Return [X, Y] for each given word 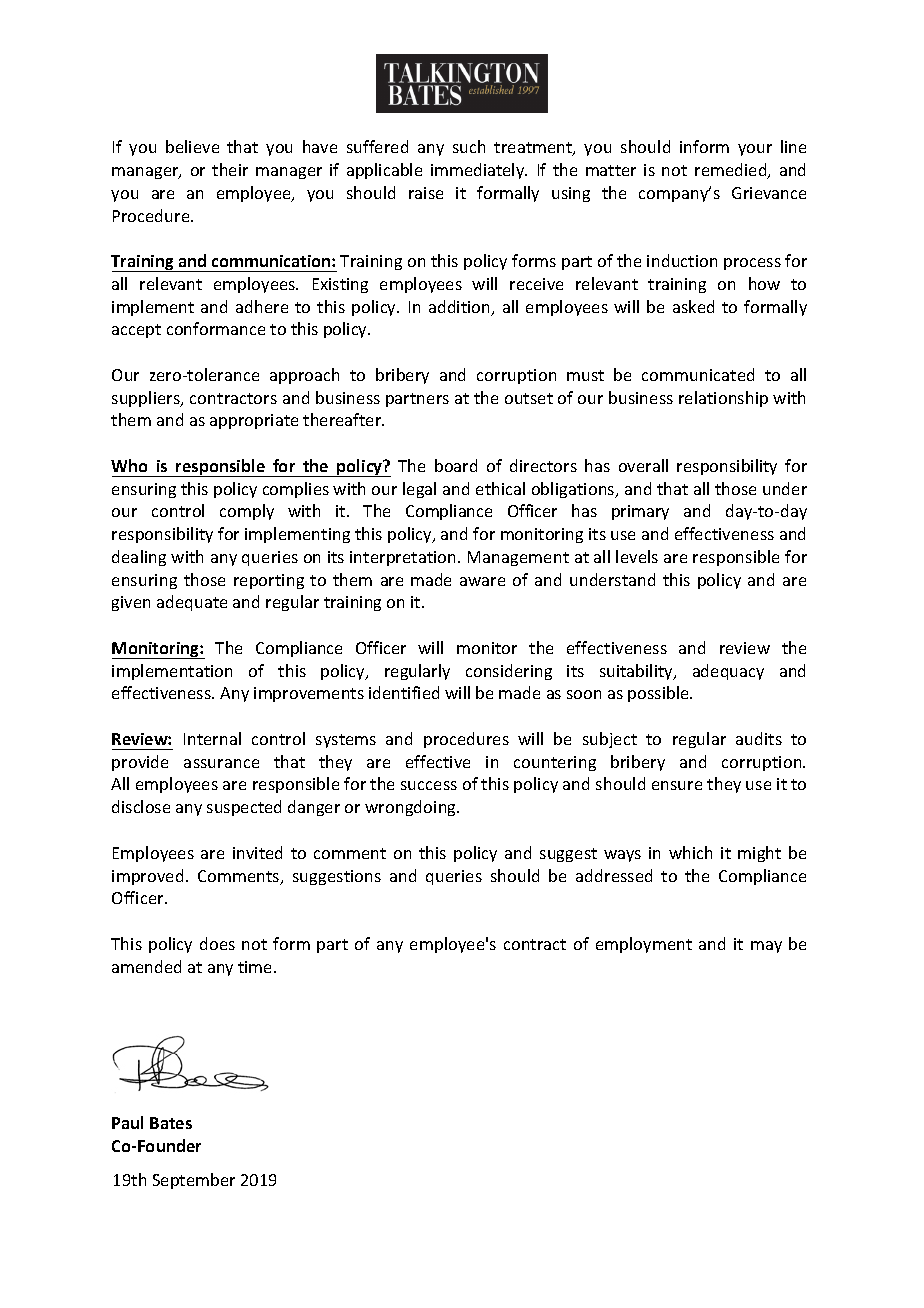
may [766, 947]
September [194, 1181]
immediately [479, 171]
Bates [171, 1123]
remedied [732, 171]
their [230, 169]
